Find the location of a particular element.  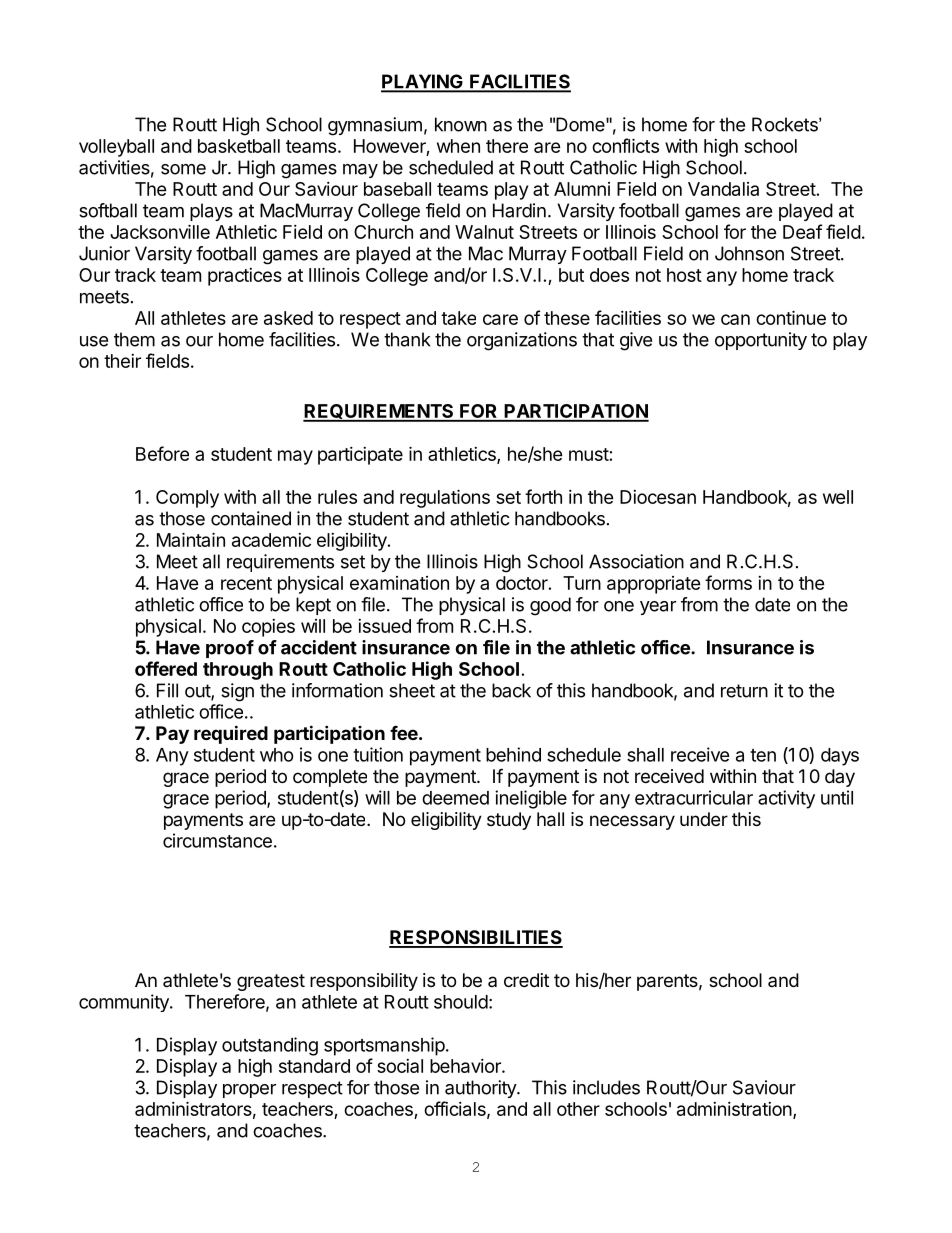

proper is located at coordinates (249, 1091).
